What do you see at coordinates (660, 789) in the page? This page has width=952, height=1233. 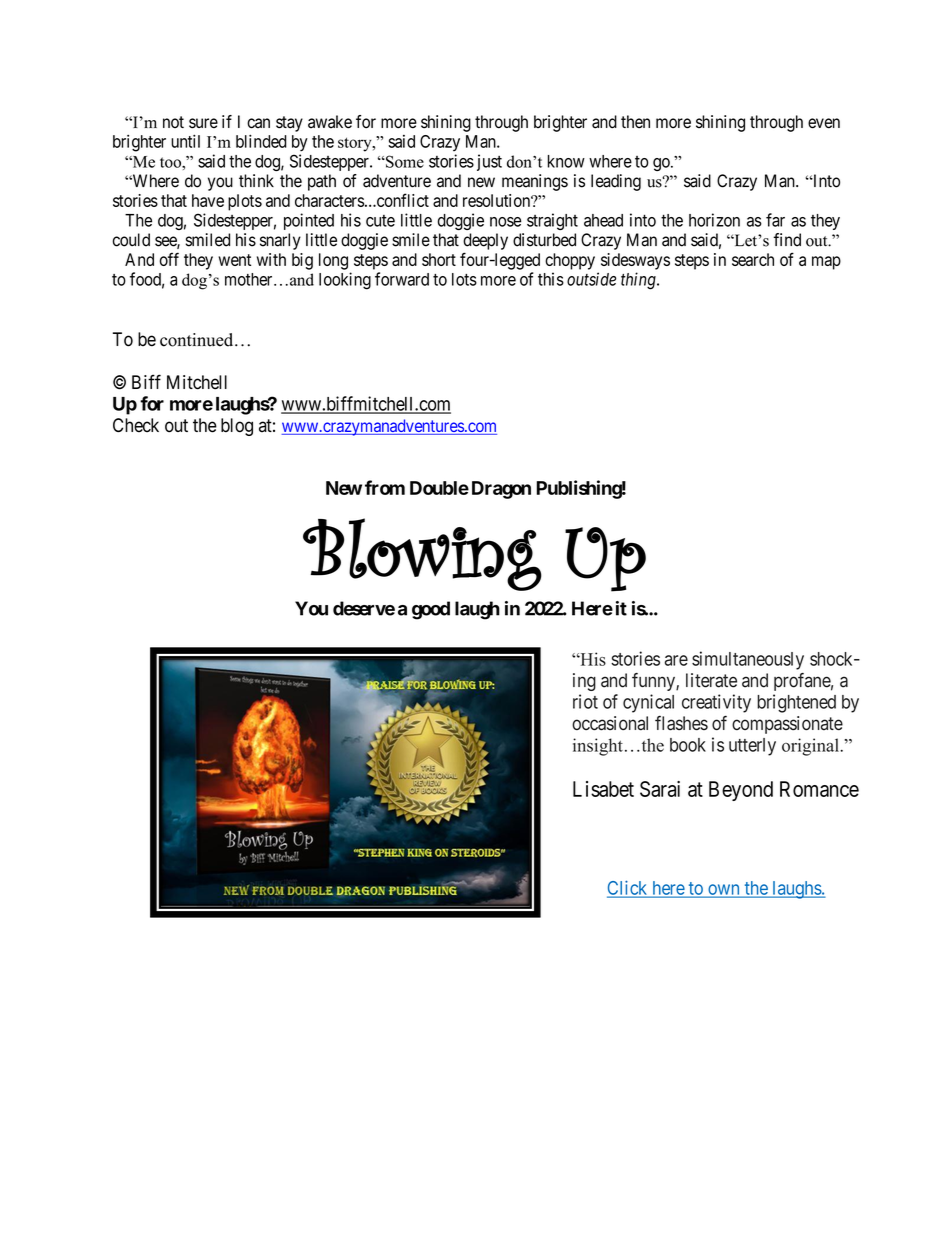 I see `Sarai` at bounding box center [660, 789].
